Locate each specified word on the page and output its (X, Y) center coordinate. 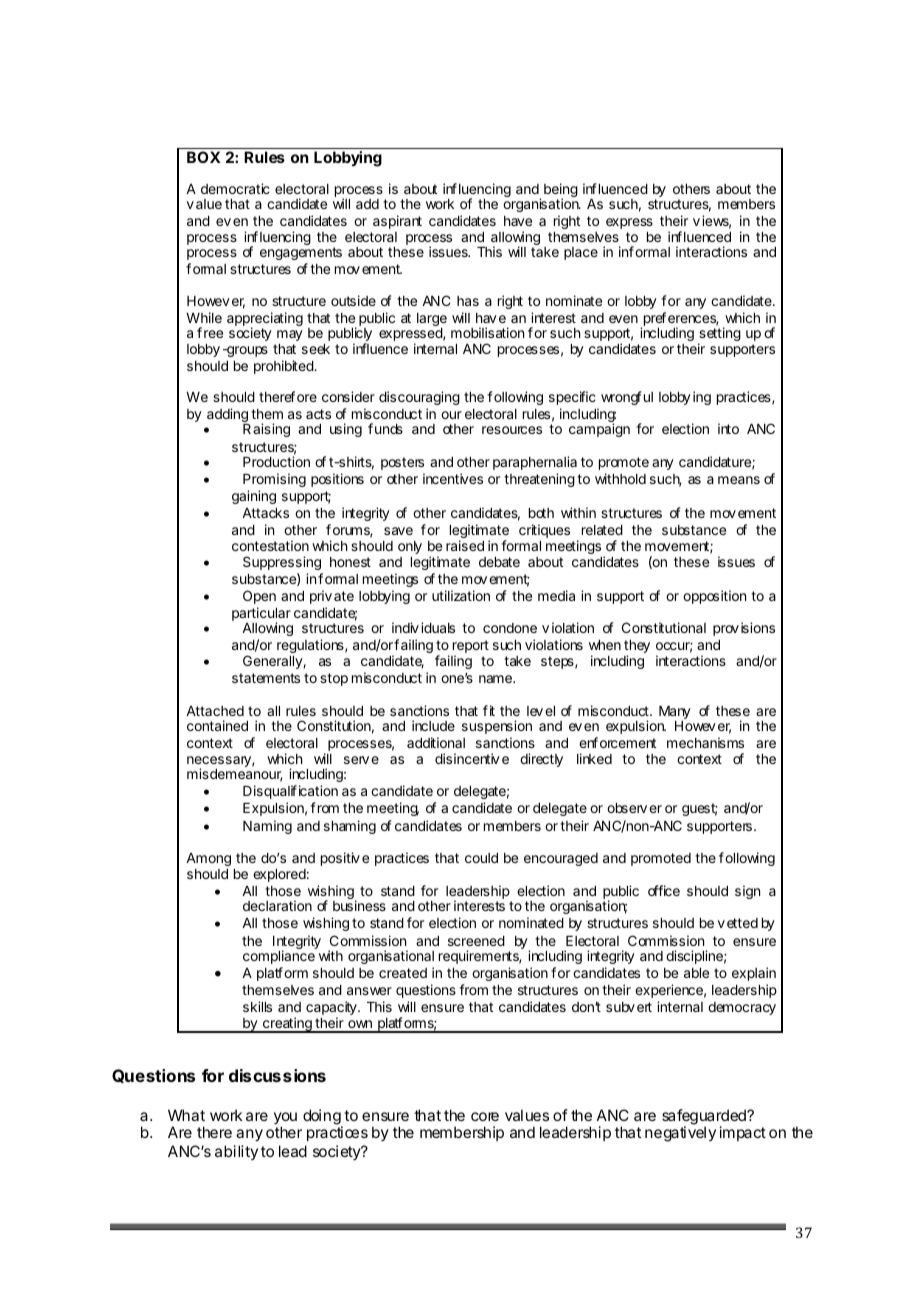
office (664, 890)
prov (726, 630)
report (471, 648)
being (561, 191)
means (739, 480)
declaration (277, 905)
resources (512, 430)
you (285, 1119)
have (518, 221)
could (481, 858)
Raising (266, 430)
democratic (235, 188)
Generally (273, 662)
